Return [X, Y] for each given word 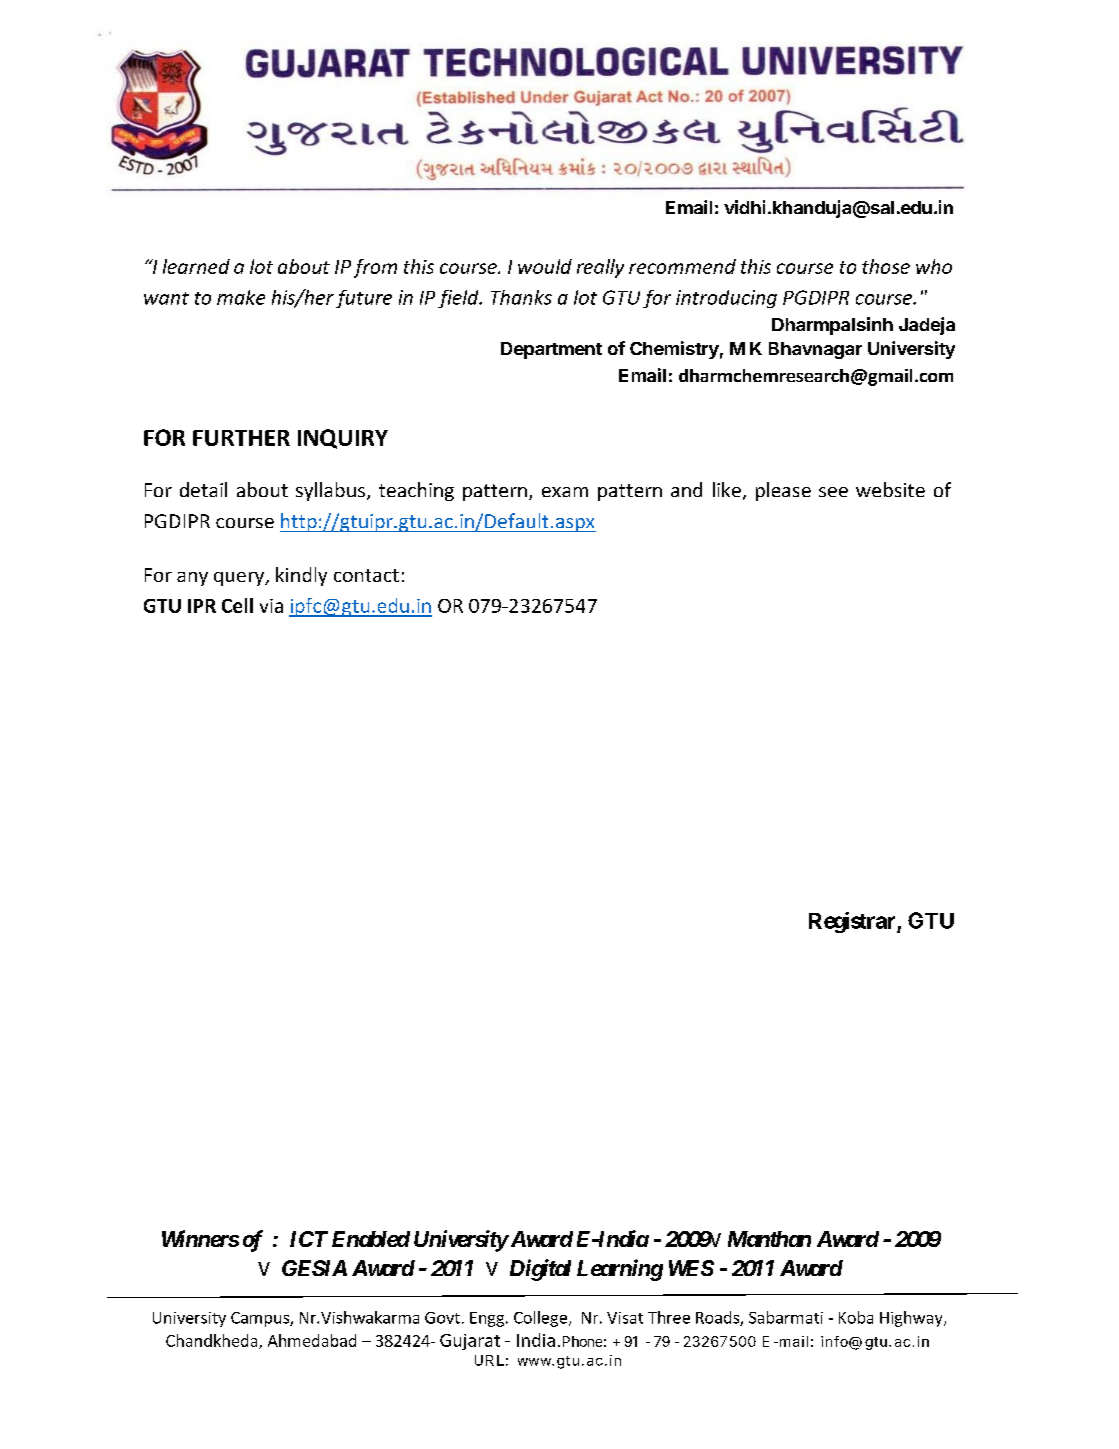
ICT [309, 1239]
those [886, 266]
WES [691, 1268]
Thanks [521, 297]
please [783, 491]
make [241, 297]
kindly [301, 576]
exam [565, 492]
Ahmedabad [312, 1340]
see [833, 492]
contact [366, 575]
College [542, 1319]
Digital [540, 1270]
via [271, 606]
